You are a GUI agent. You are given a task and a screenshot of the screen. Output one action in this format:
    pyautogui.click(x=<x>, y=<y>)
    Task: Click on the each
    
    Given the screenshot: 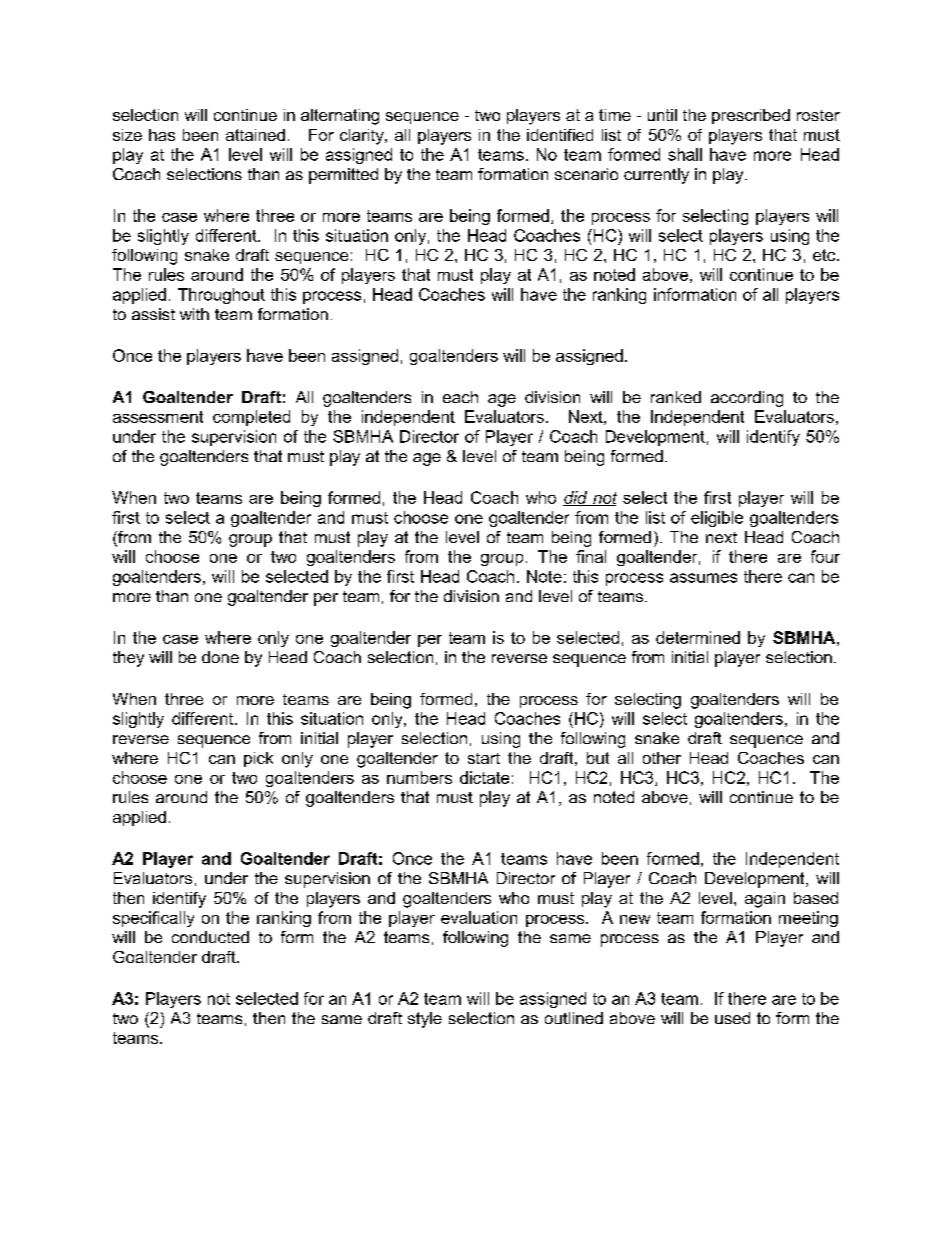 What is the action you would take?
    pyautogui.click(x=460, y=397)
